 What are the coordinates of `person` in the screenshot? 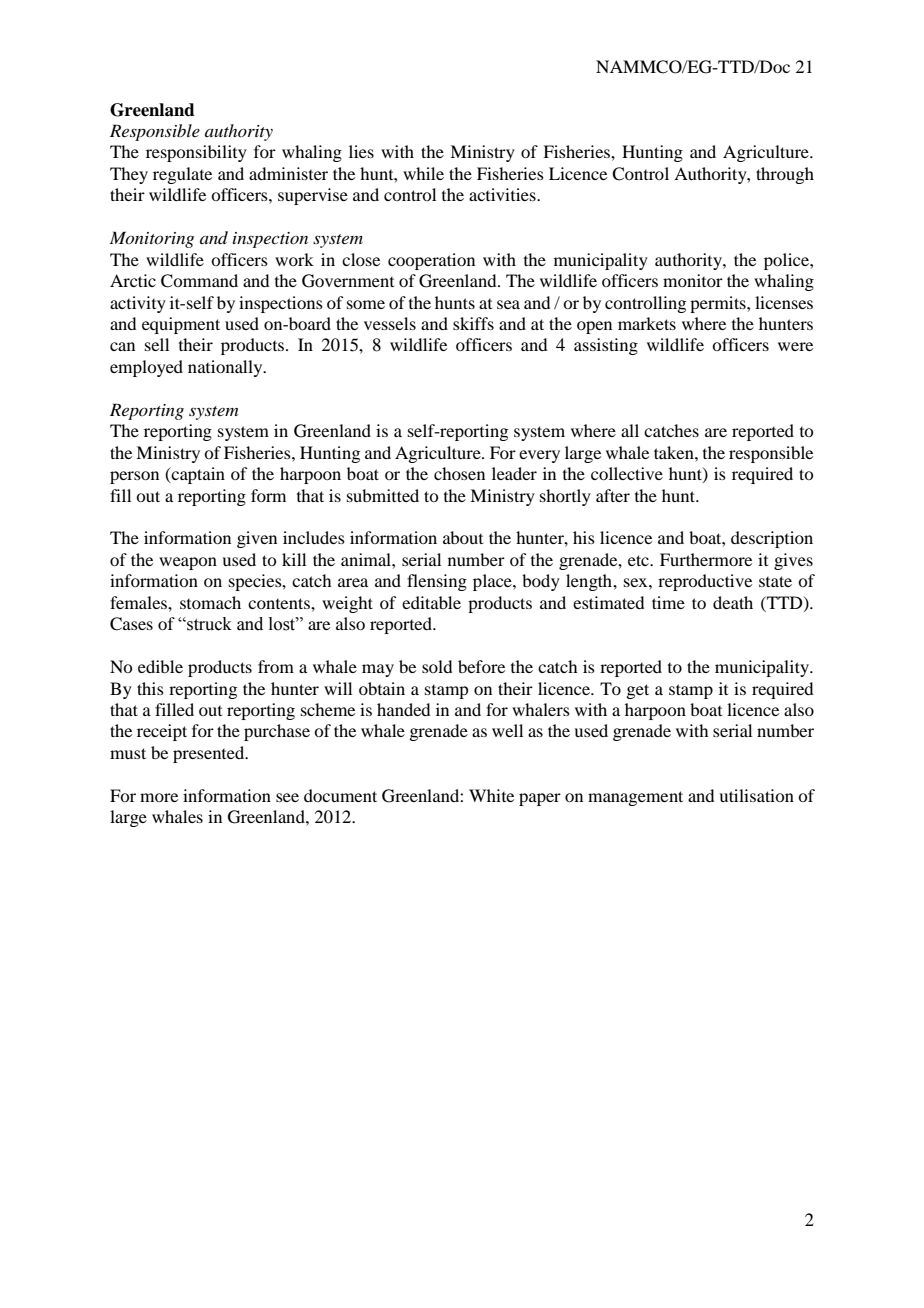 It's located at (134, 477).
